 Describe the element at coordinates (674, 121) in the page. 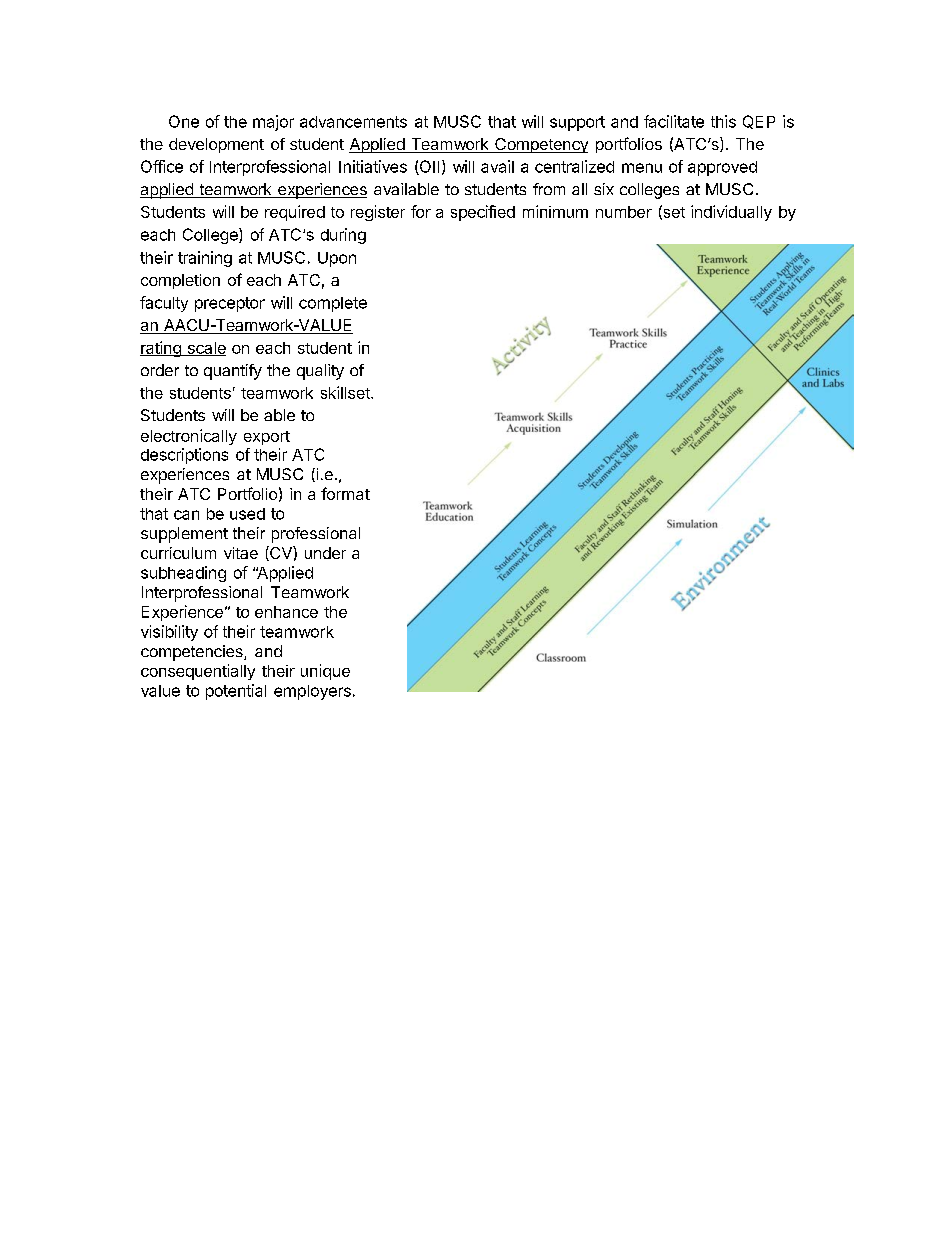

I see `facilitate` at that location.
